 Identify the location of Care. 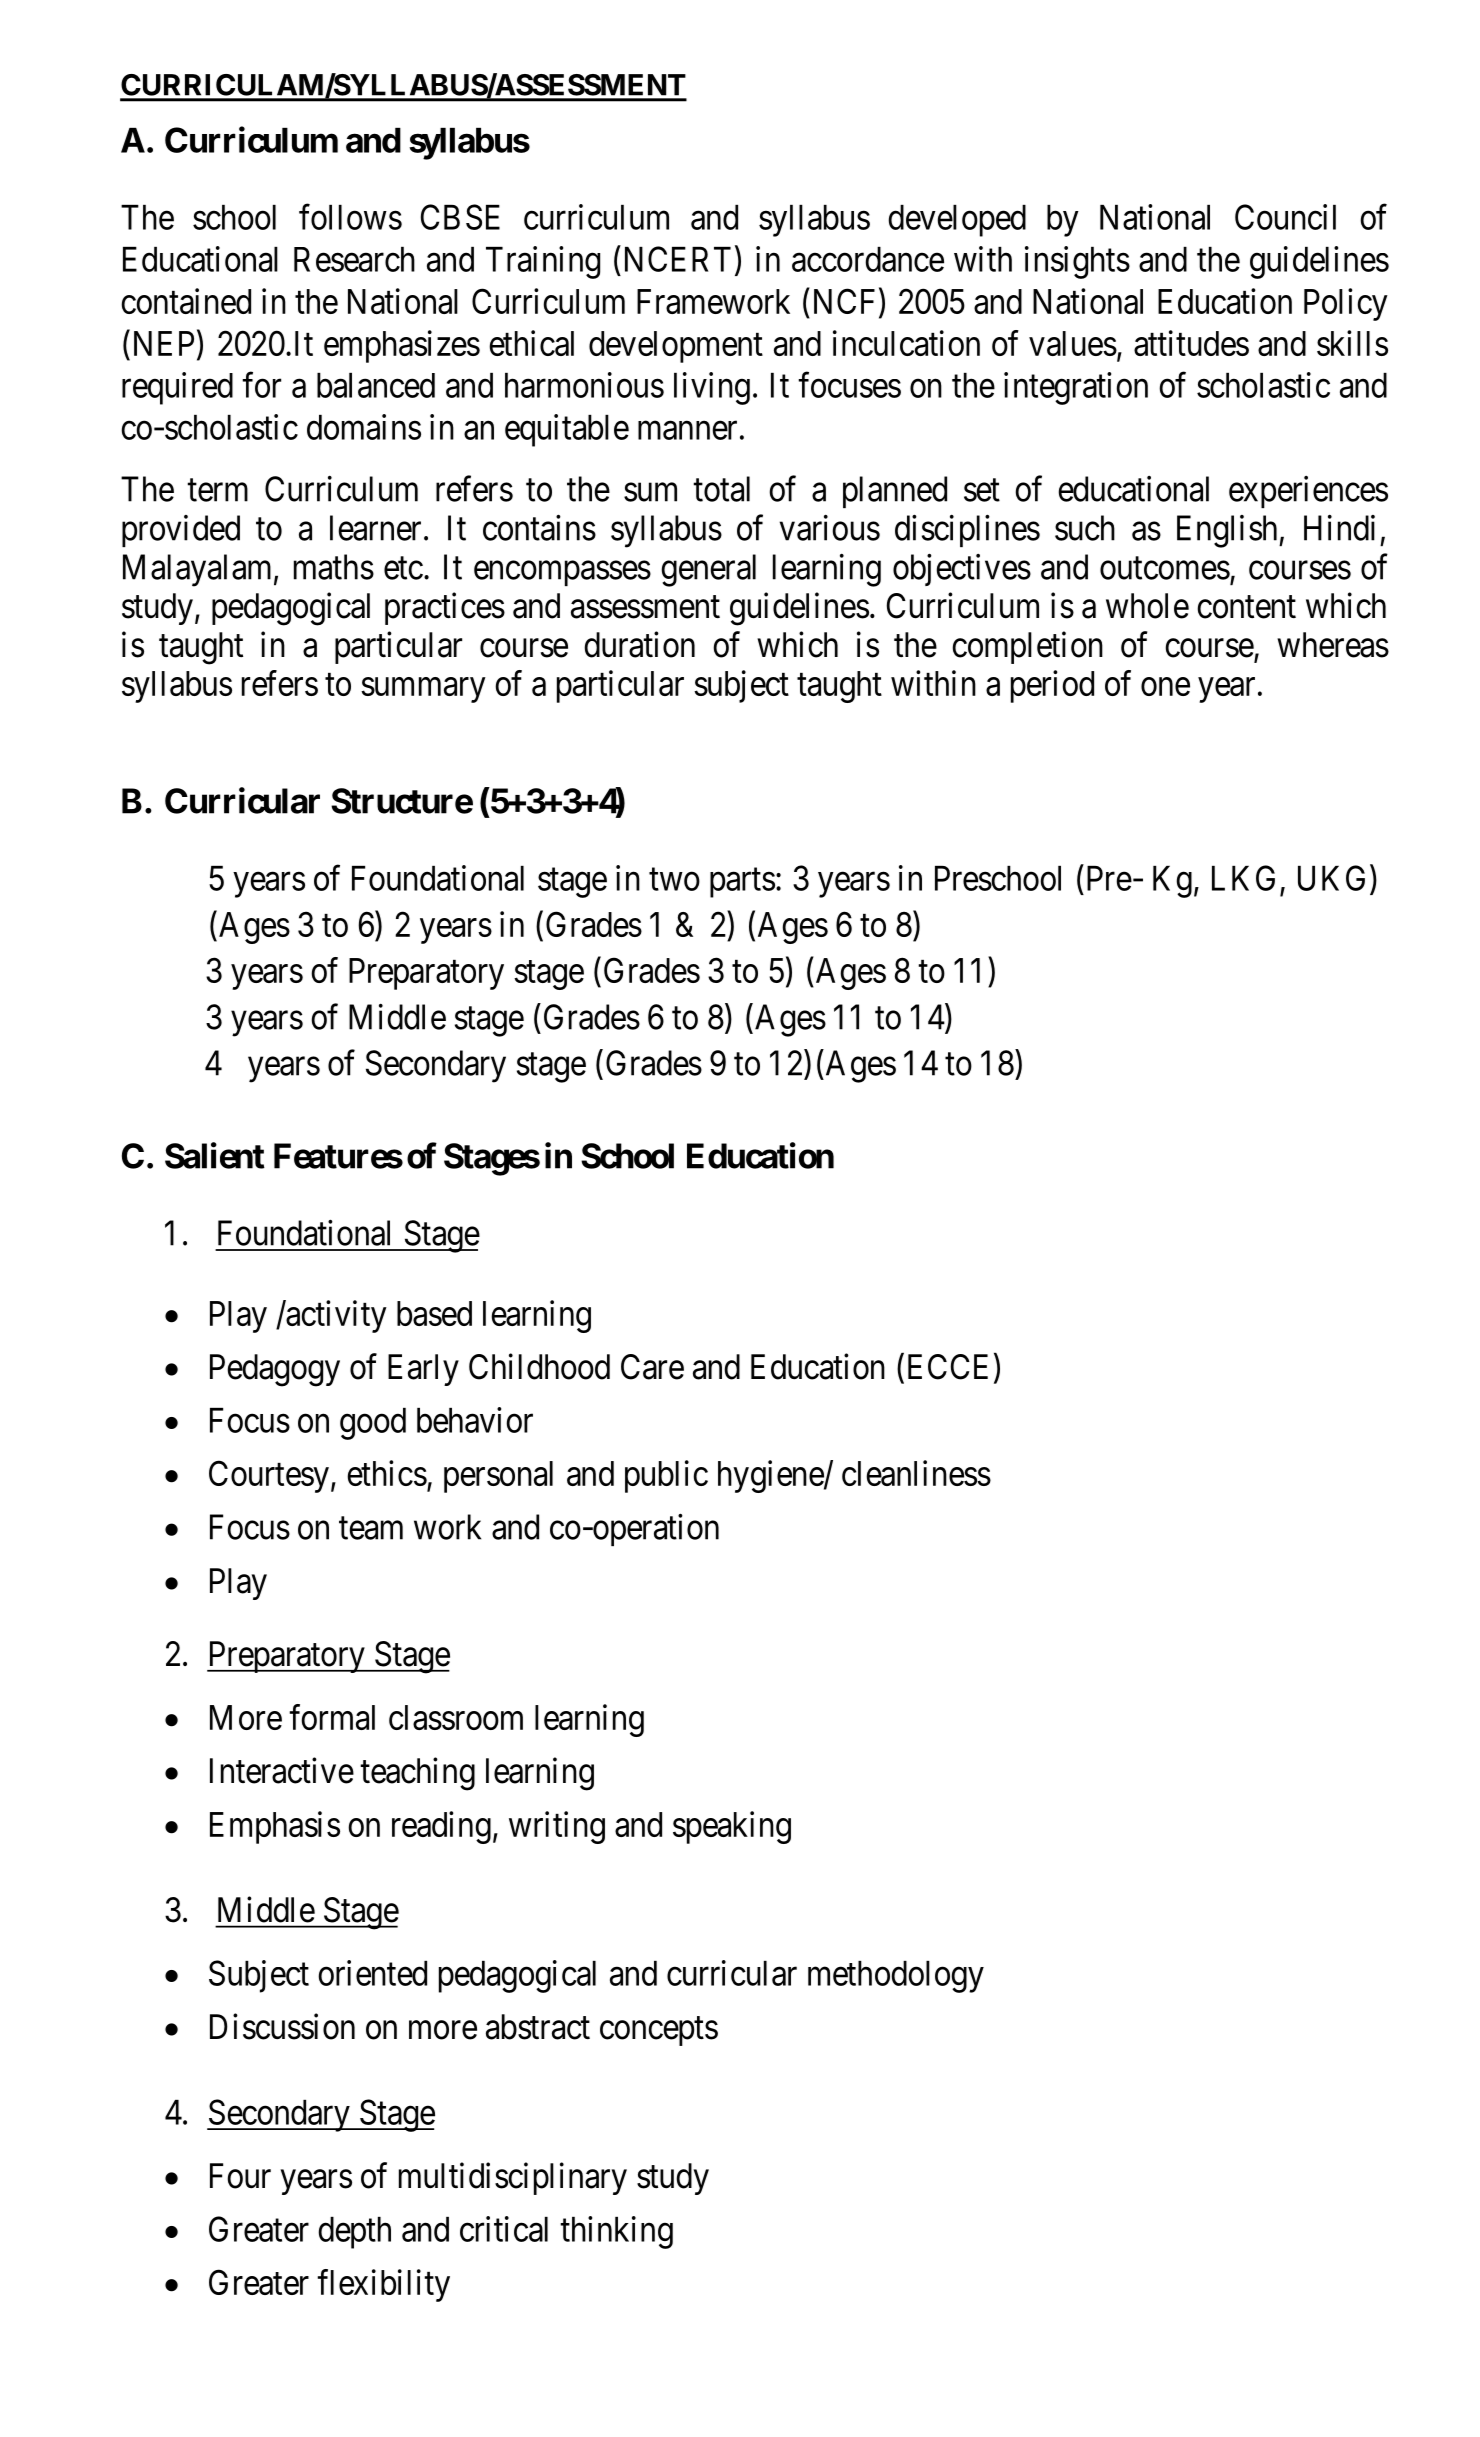
(652, 1367).
